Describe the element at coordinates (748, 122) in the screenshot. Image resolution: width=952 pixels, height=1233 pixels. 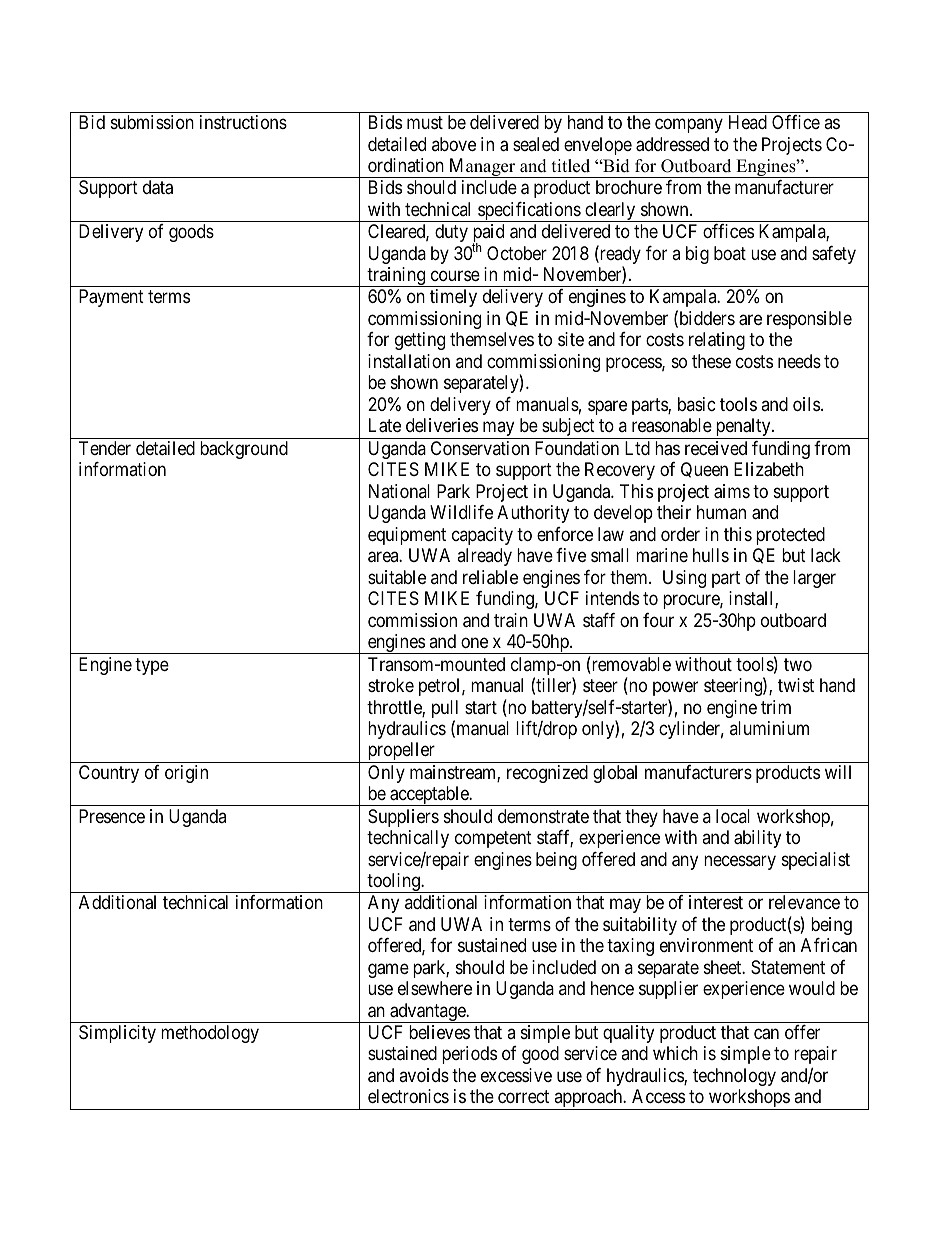
I see `Head` at that location.
